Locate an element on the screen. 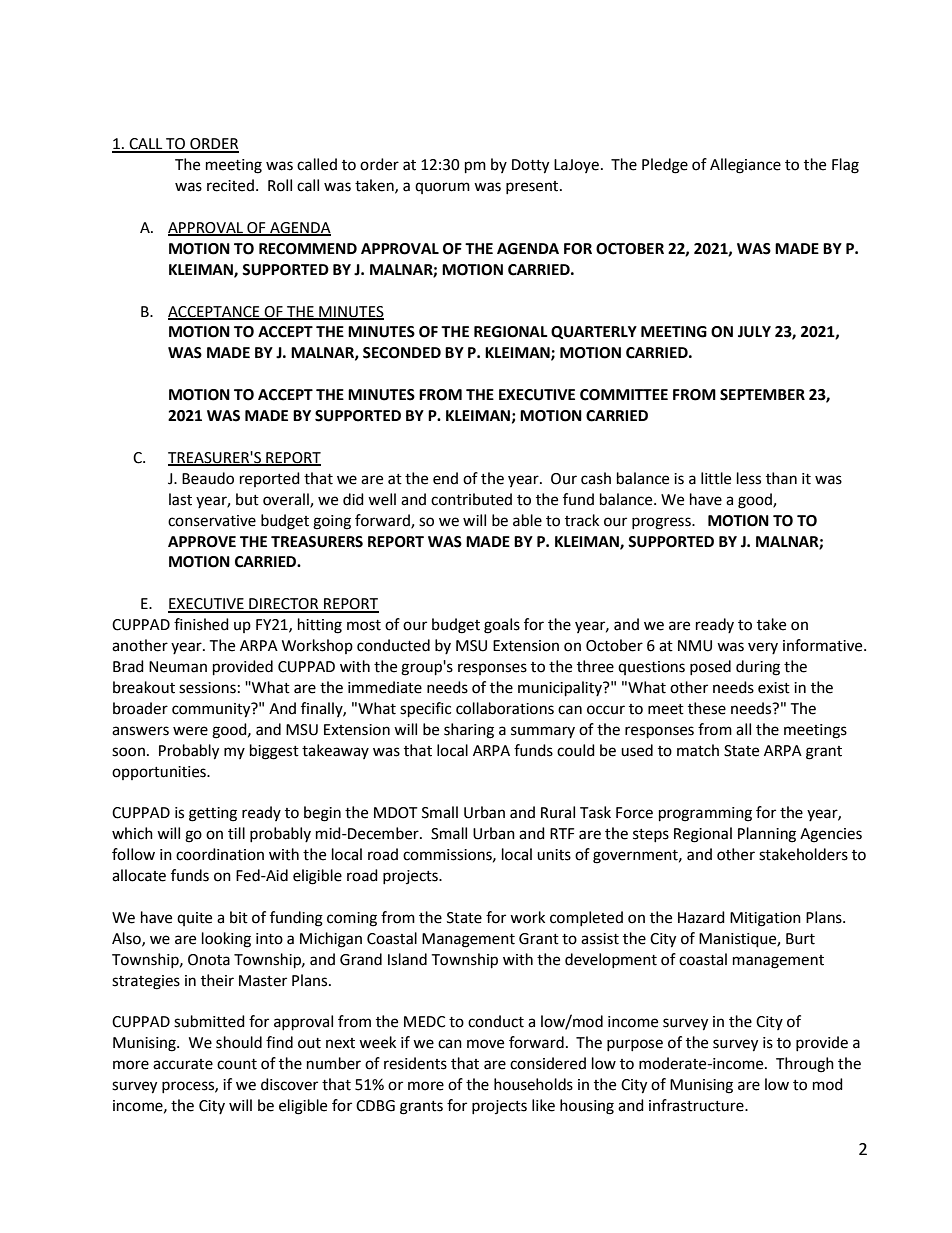  recited is located at coordinates (230, 185).
